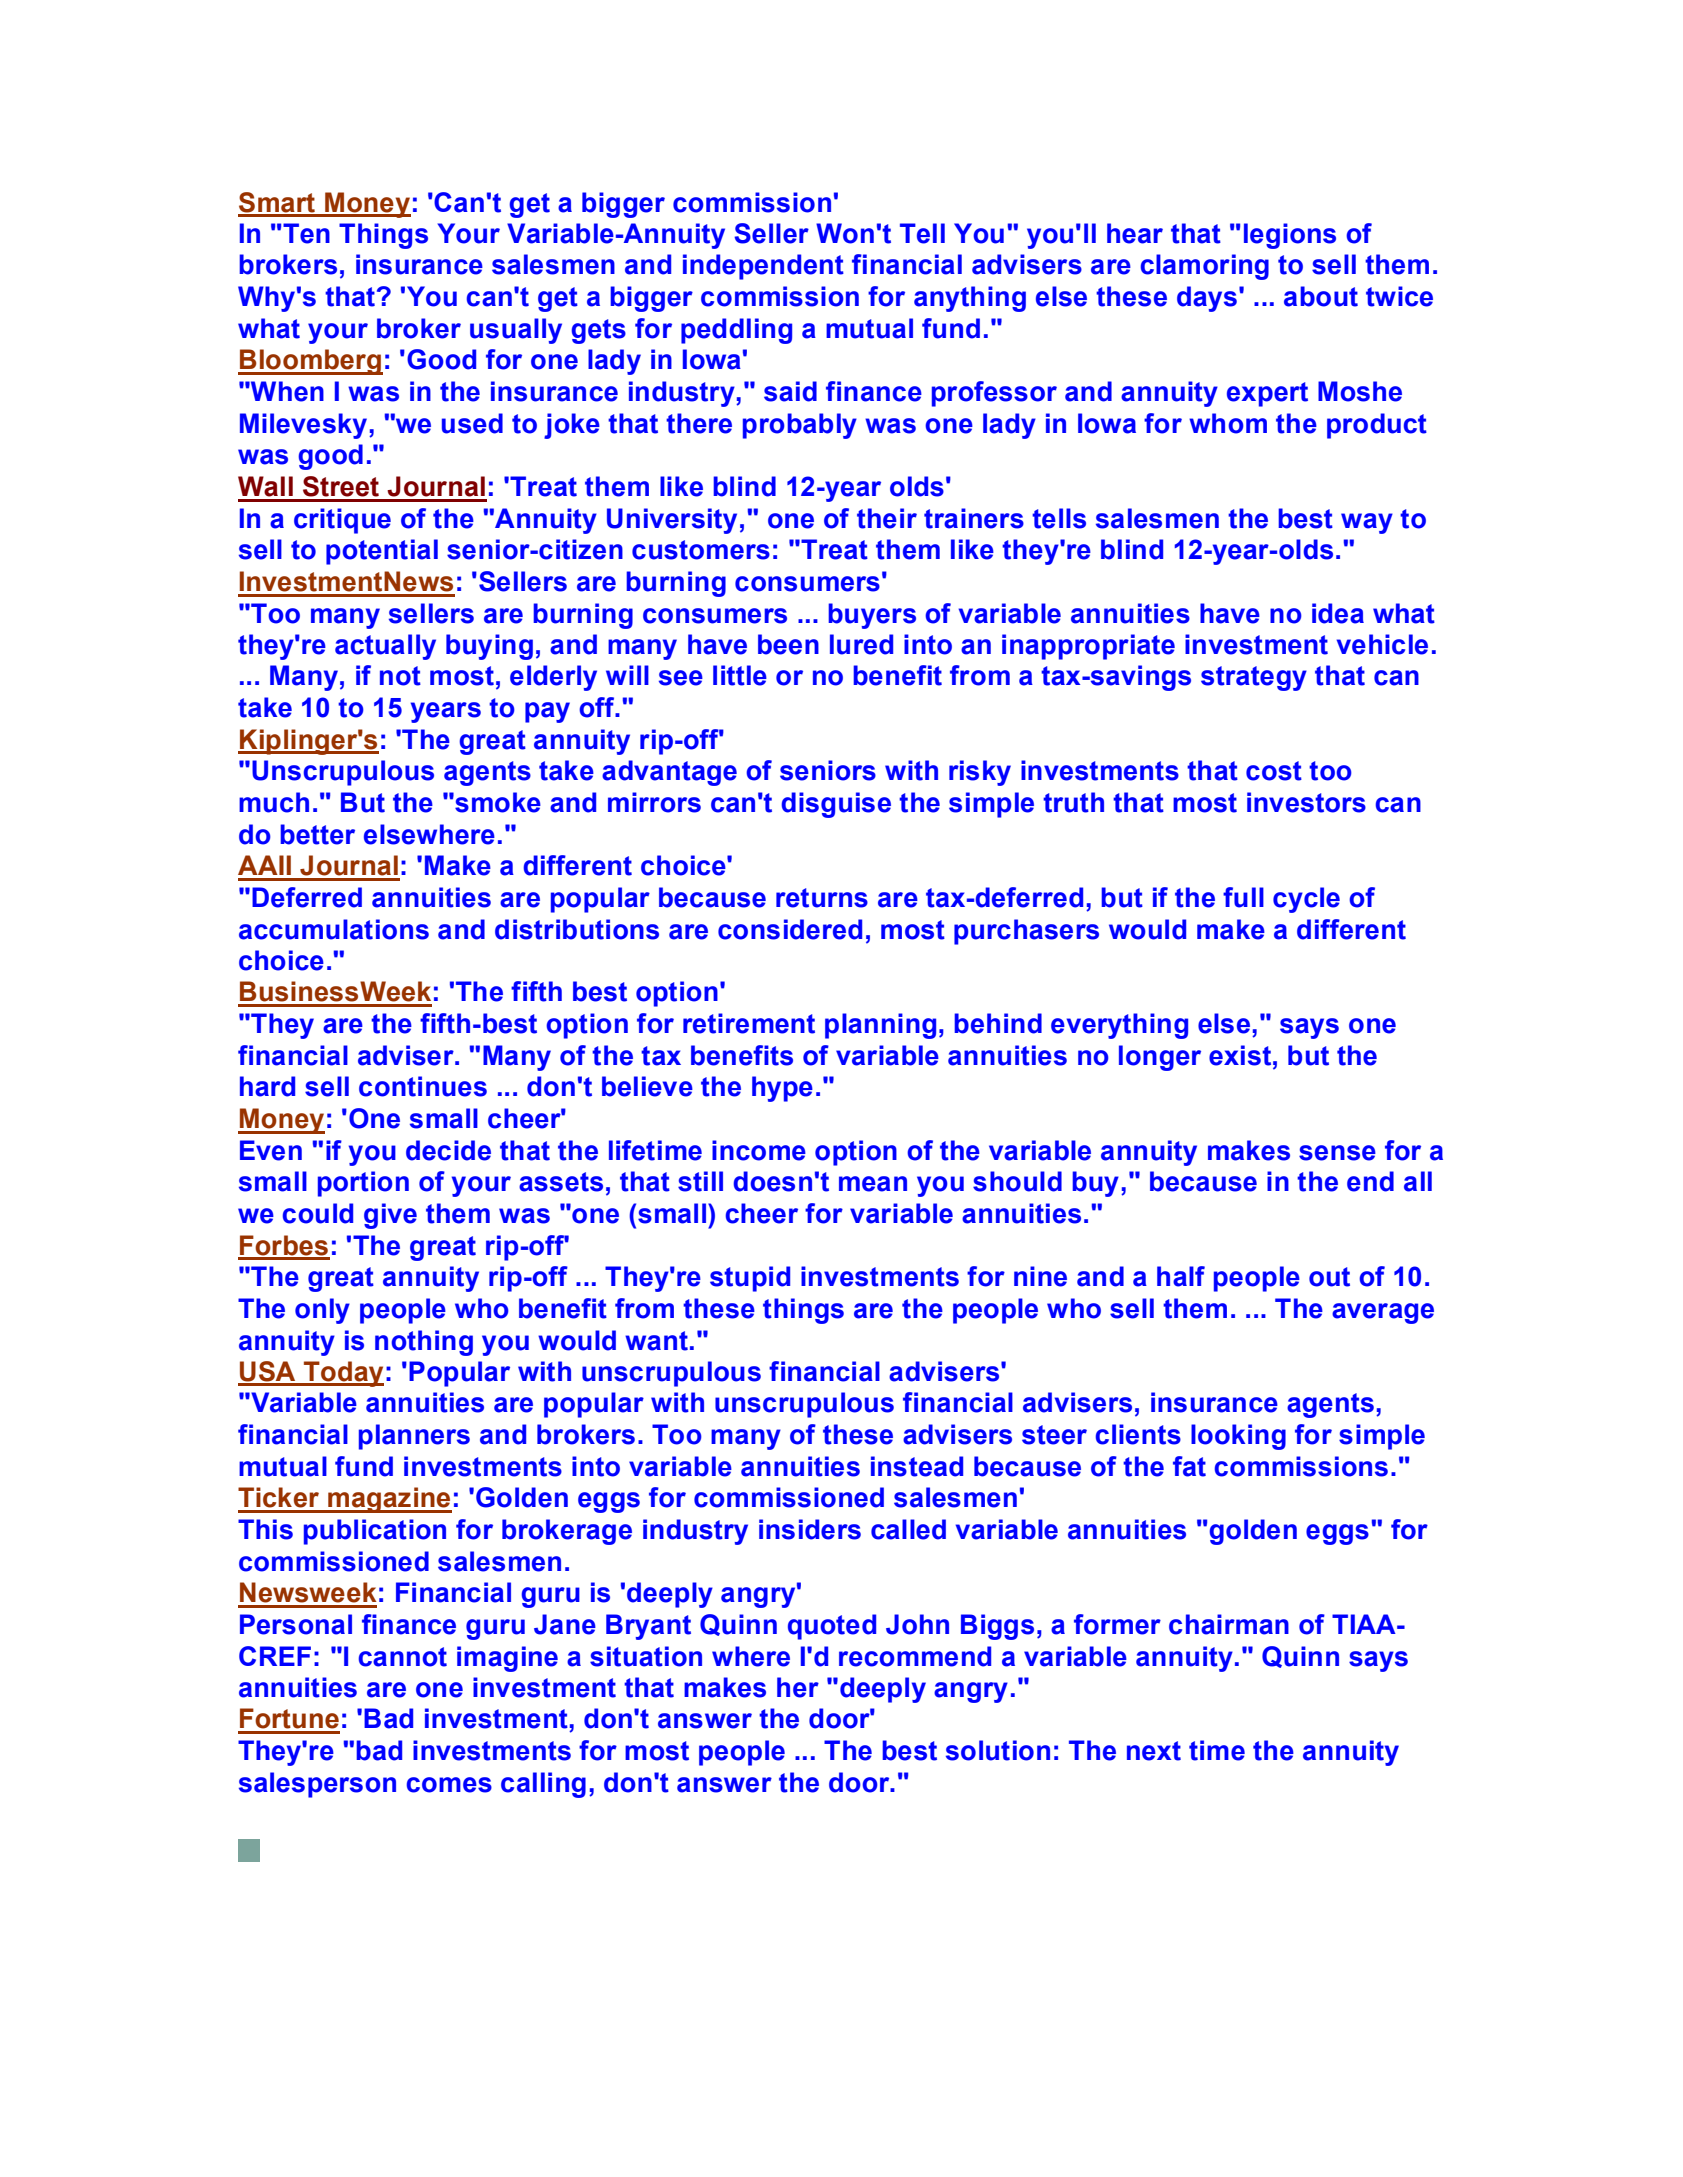 The height and width of the screenshot is (2177, 1683). I want to click on planning, so click(880, 1026).
